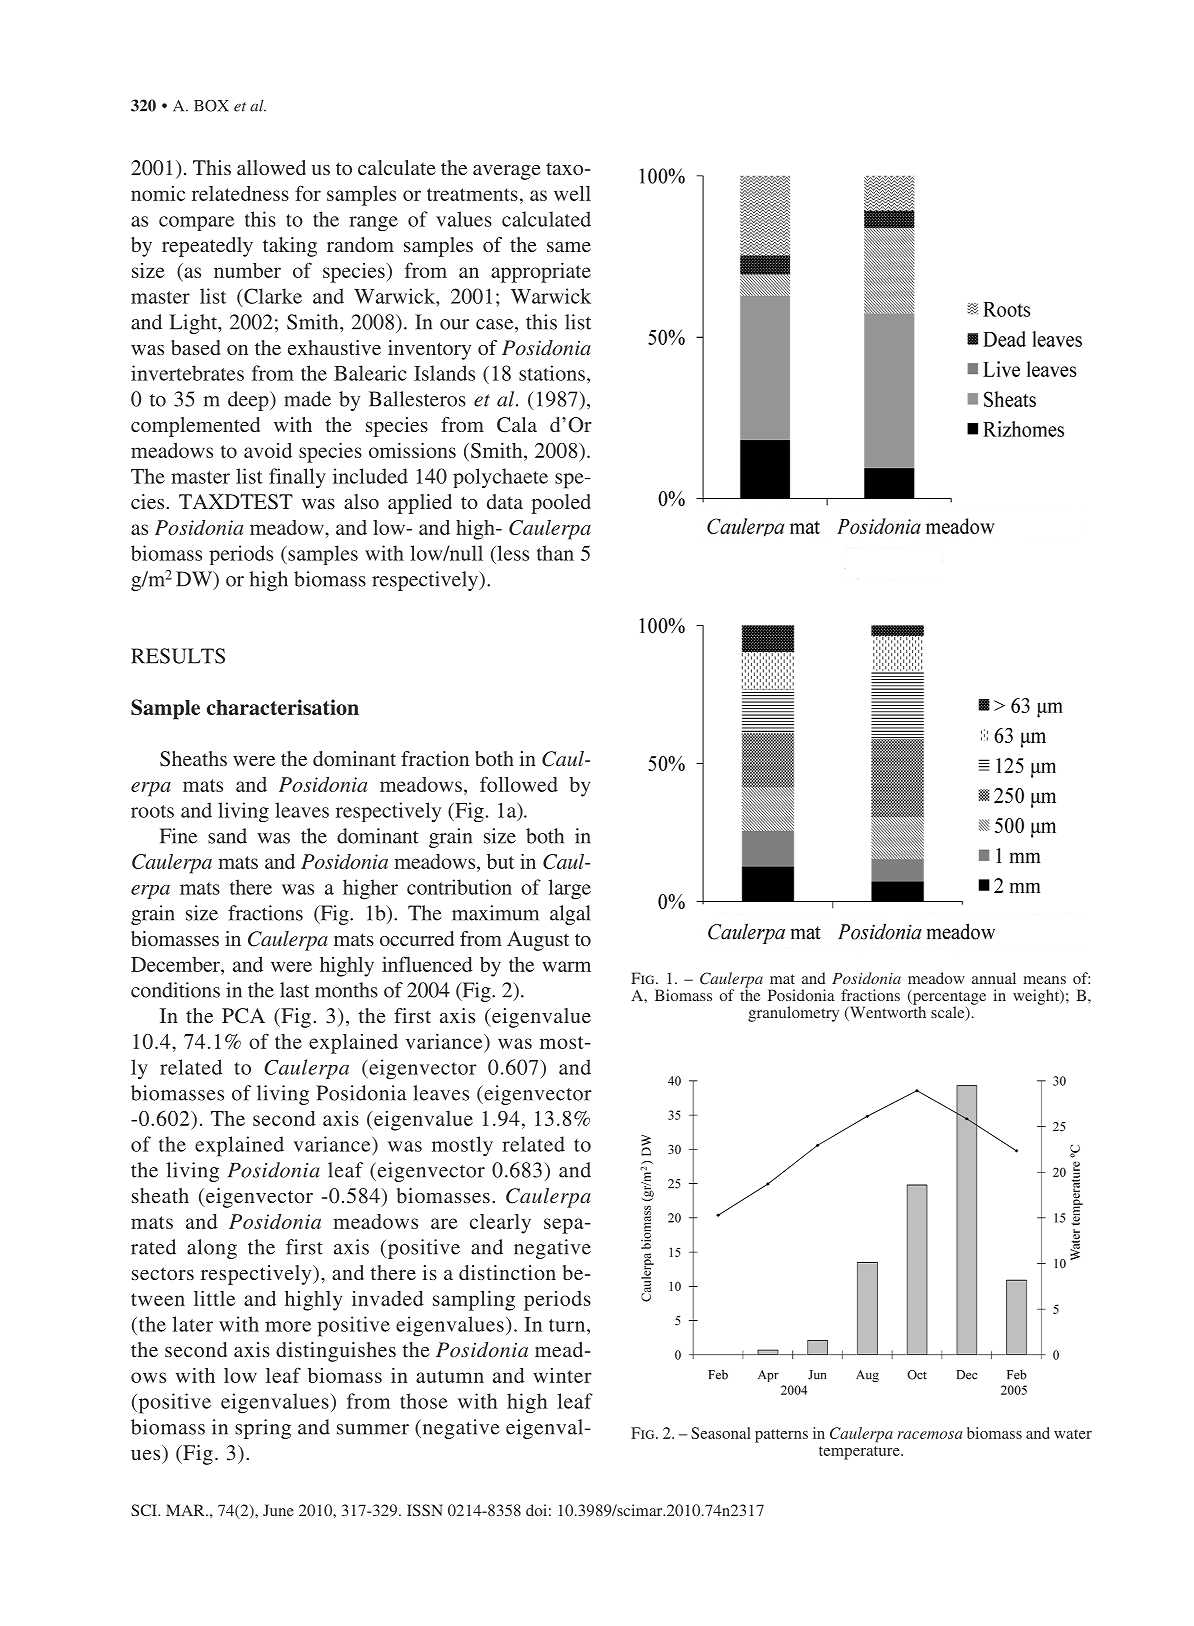  I want to click on sand, so click(227, 836).
